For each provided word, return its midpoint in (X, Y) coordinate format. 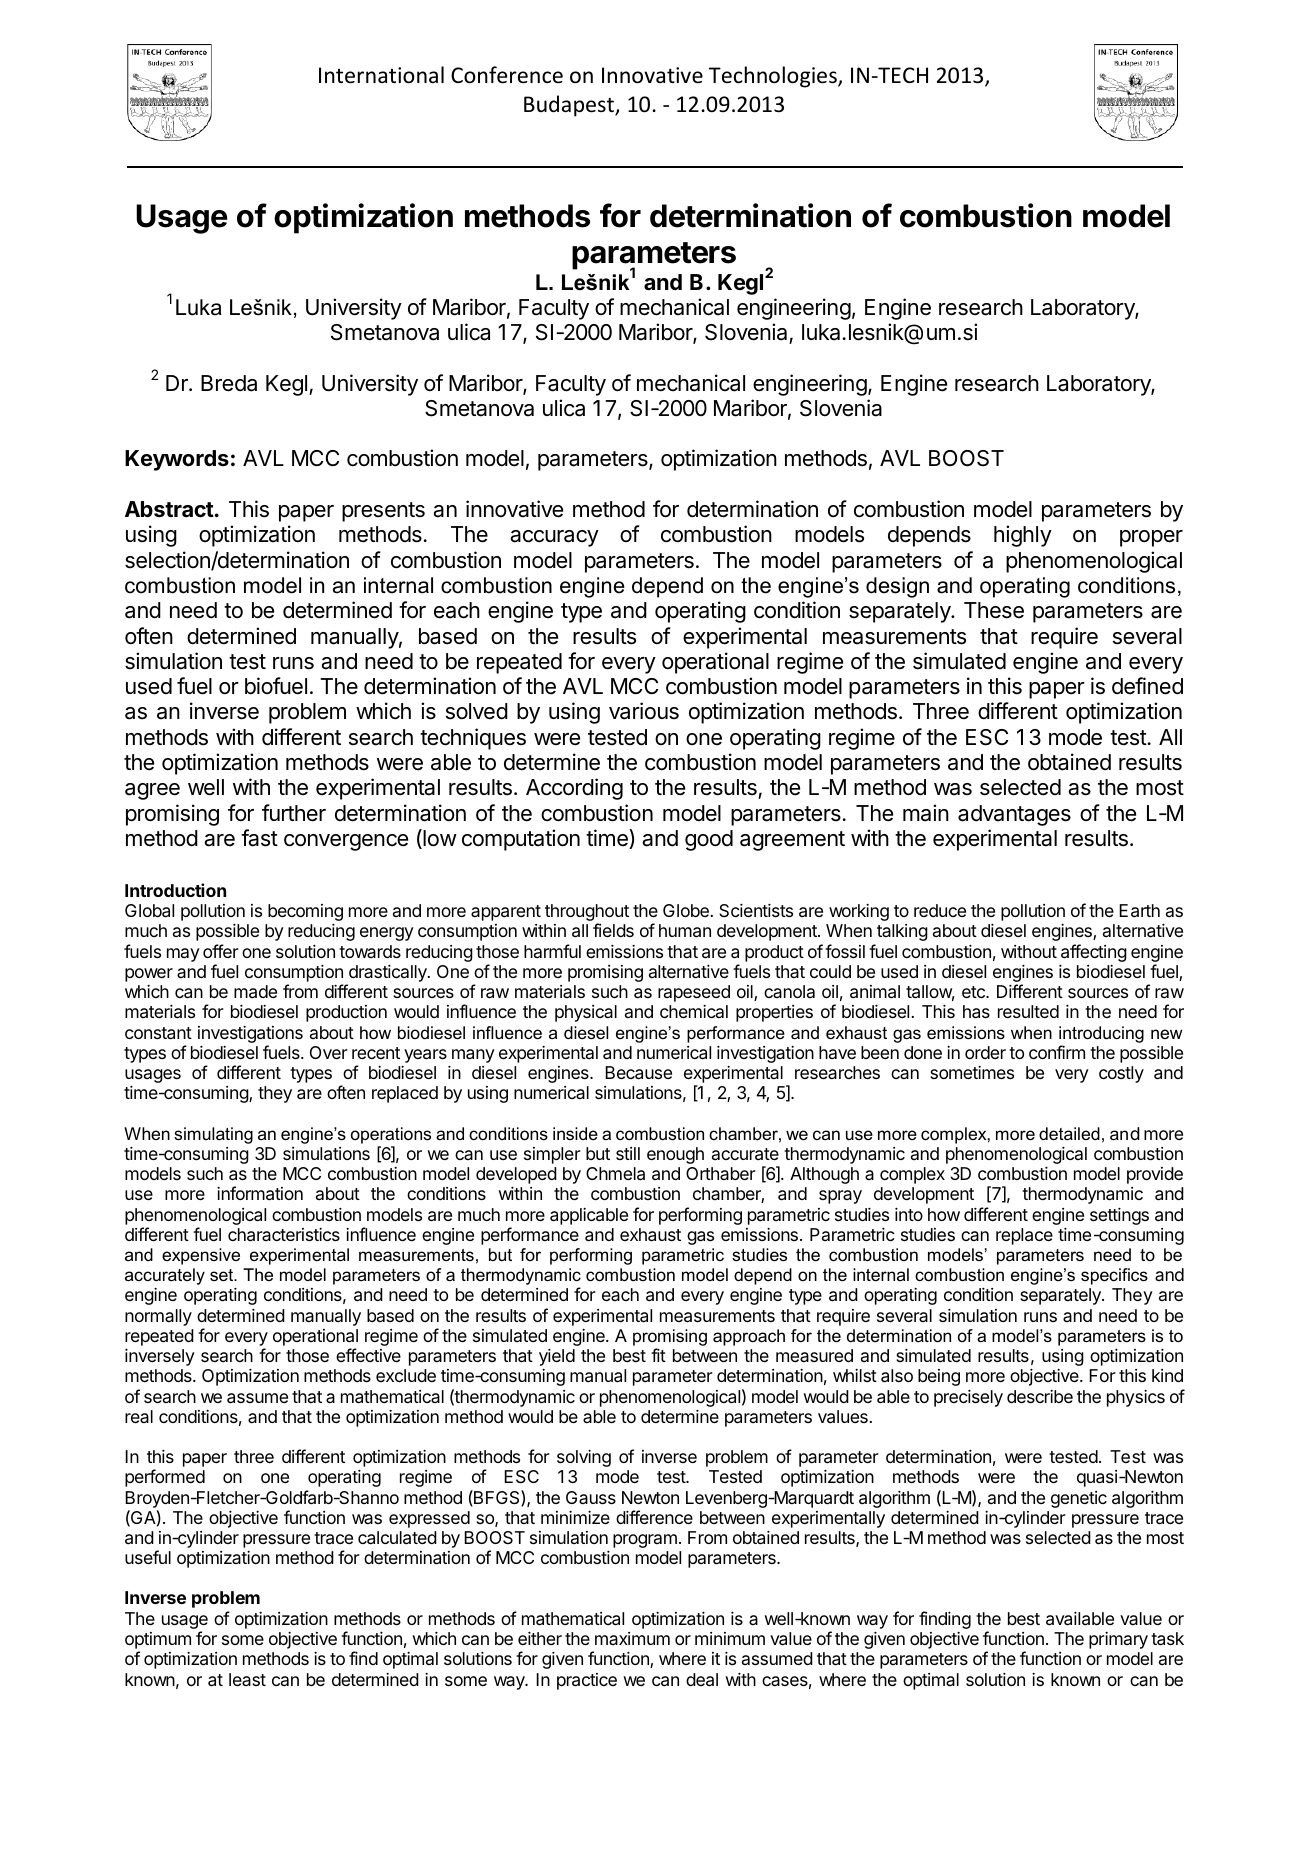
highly (1023, 536)
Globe (686, 910)
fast (259, 838)
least (247, 1679)
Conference (507, 75)
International (381, 75)
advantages (1014, 815)
